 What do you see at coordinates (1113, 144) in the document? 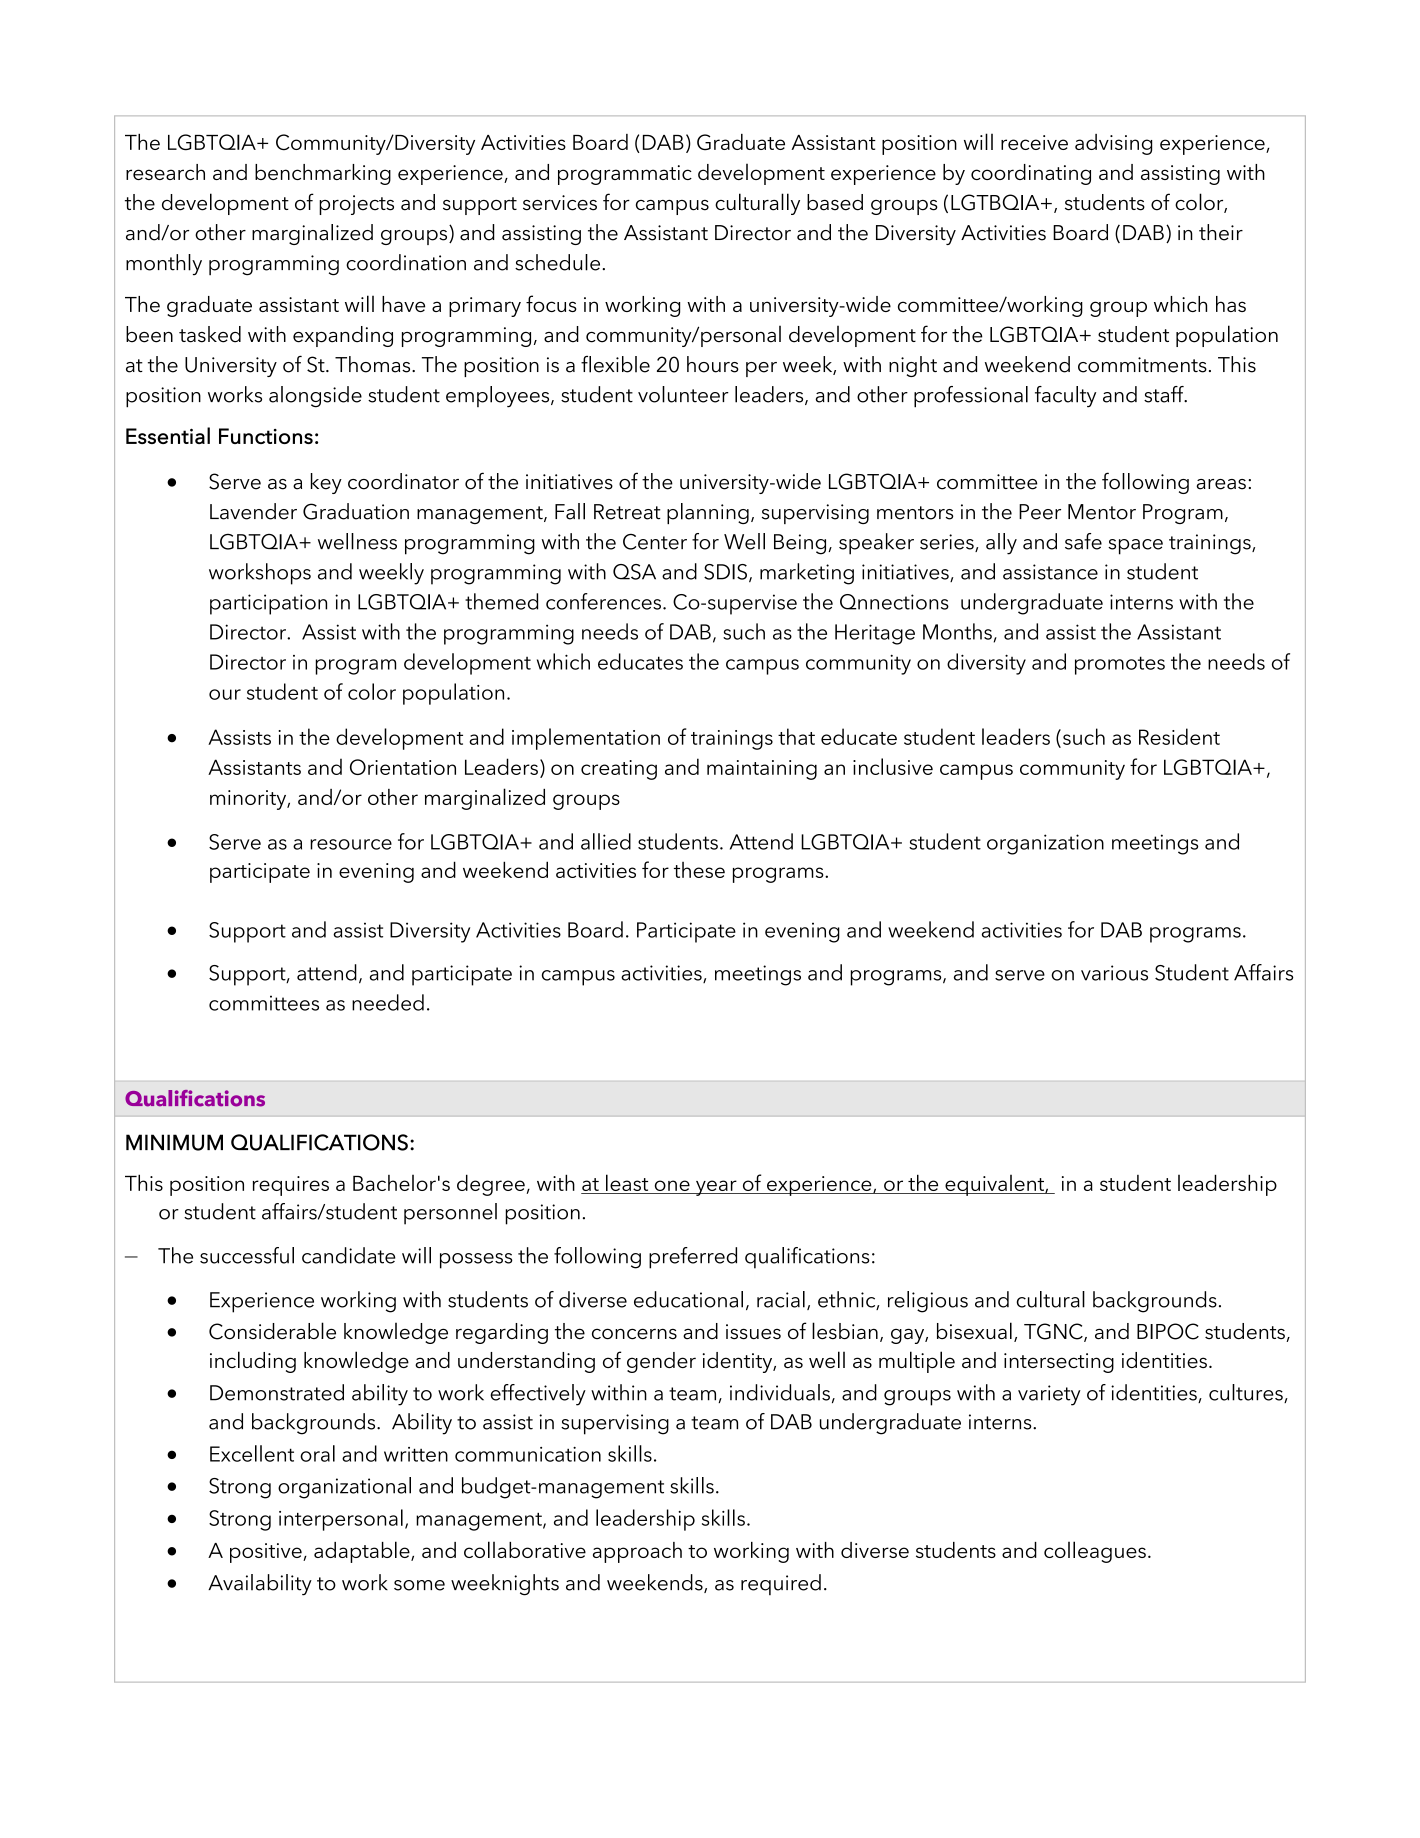
I see `advising` at bounding box center [1113, 144].
